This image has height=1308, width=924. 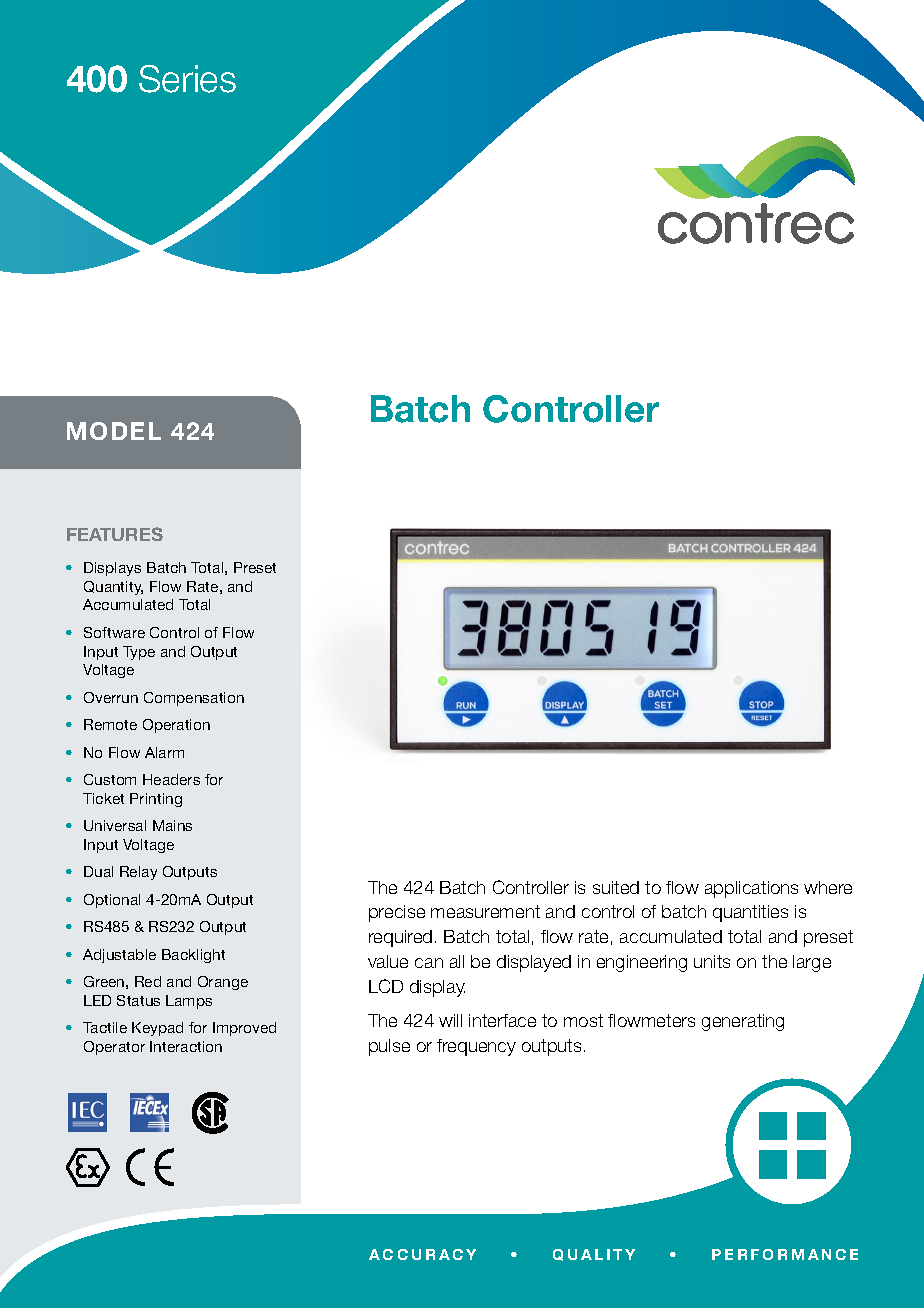 What do you see at coordinates (114, 431) in the image?
I see `MODEL` at bounding box center [114, 431].
